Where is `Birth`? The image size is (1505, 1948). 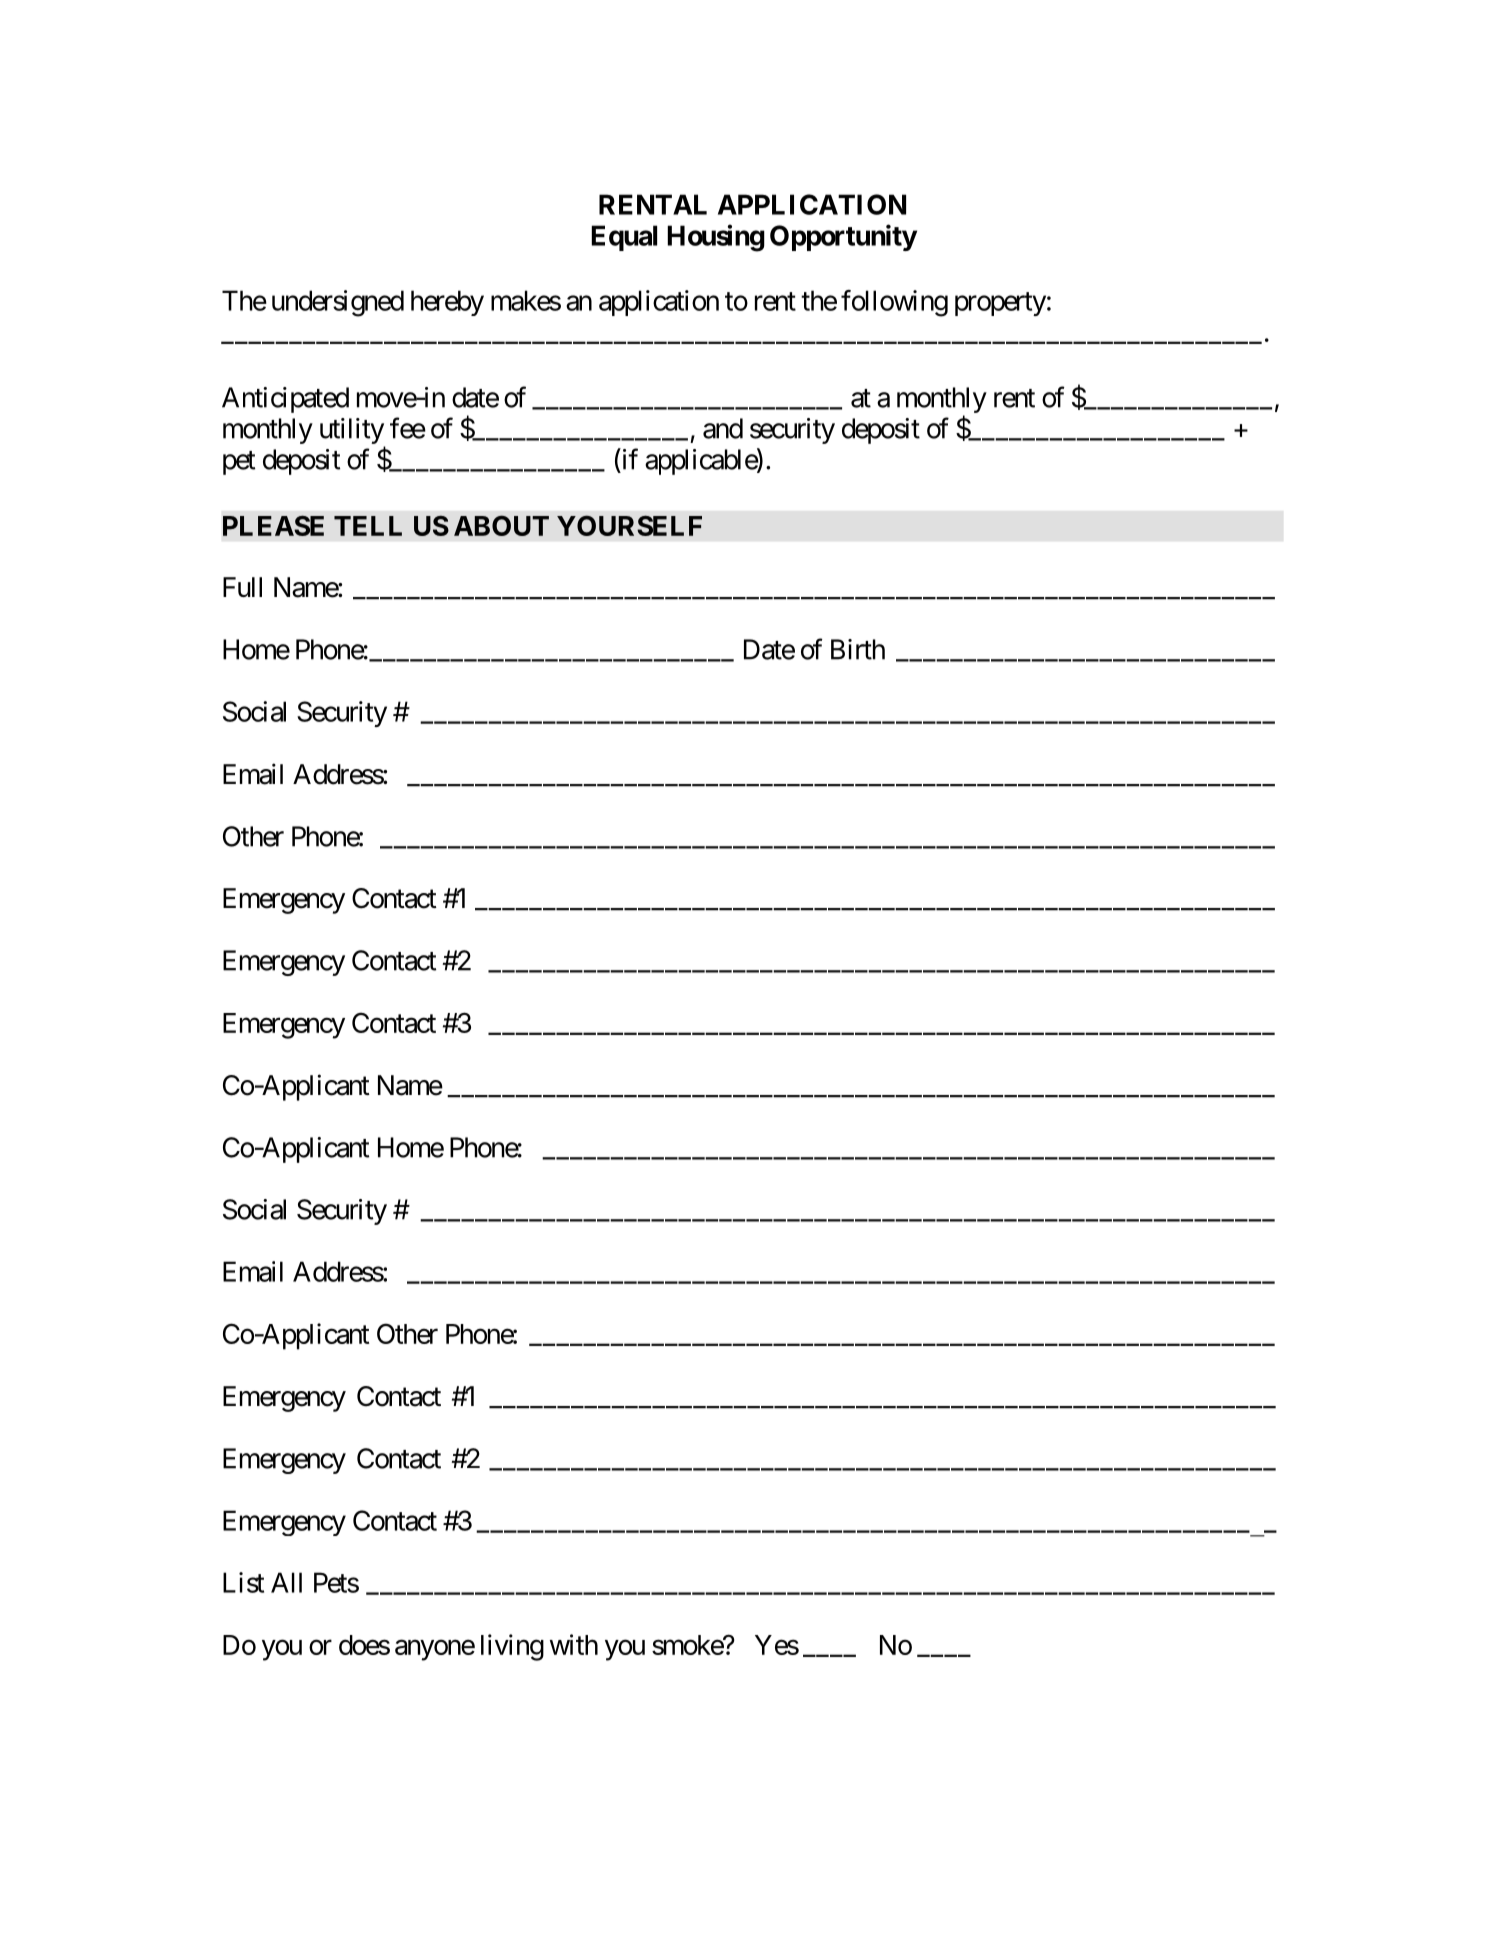 Birth is located at coordinates (858, 649).
